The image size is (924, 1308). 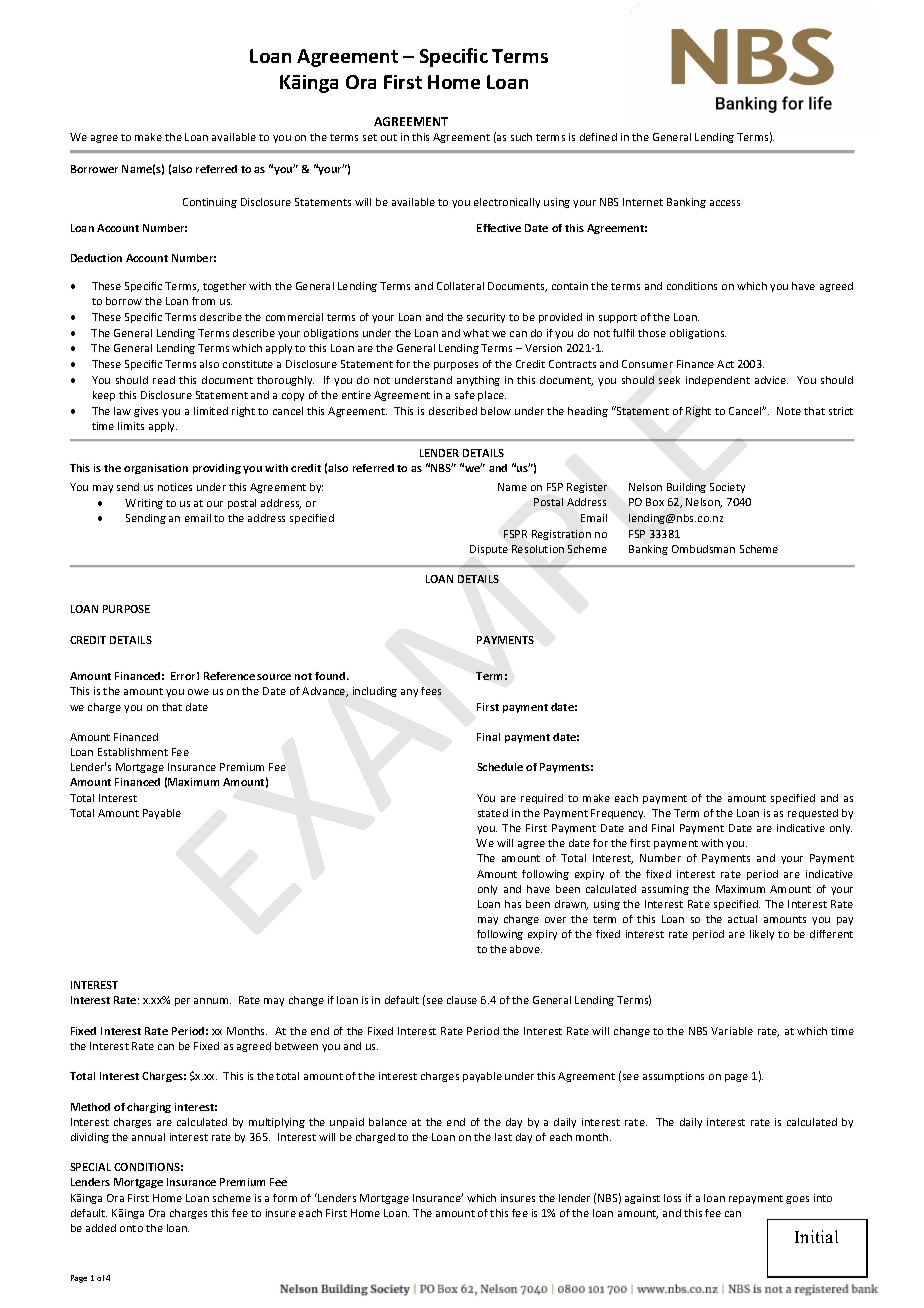 What do you see at coordinates (797, 1200) in the screenshot?
I see `goes` at bounding box center [797, 1200].
